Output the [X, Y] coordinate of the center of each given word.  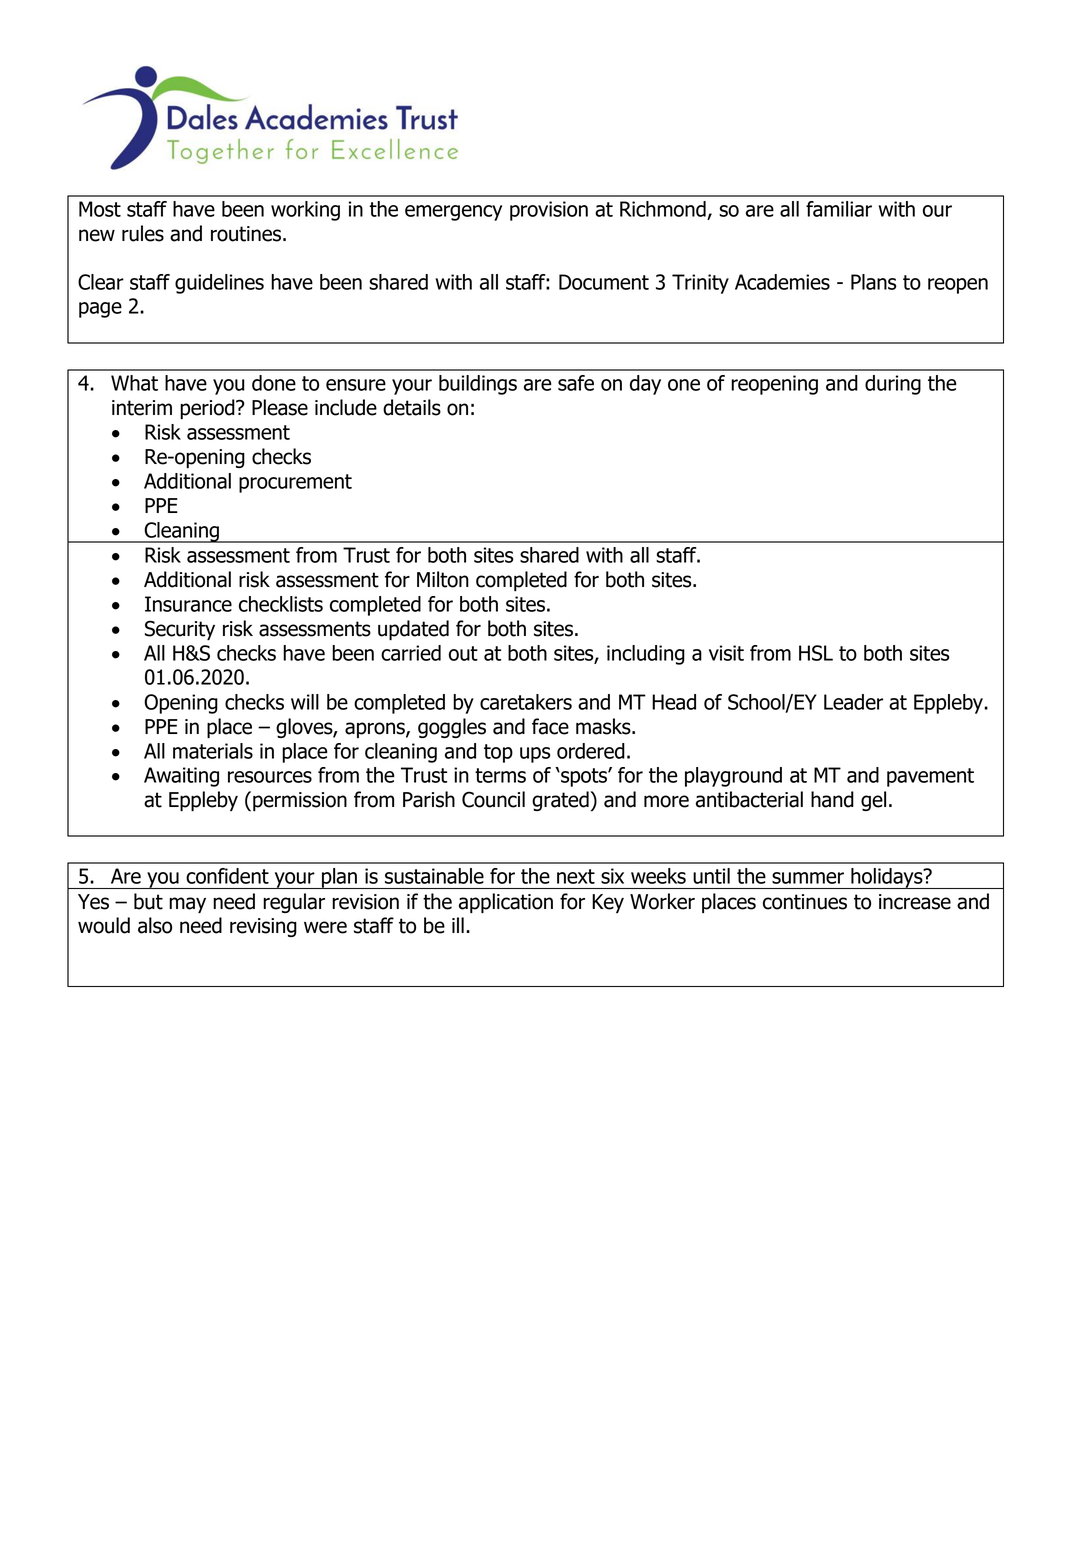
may [187, 905]
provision [549, 211]
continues [805, 902]
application [506, 903]
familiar [839, 209]
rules [143, 233]
